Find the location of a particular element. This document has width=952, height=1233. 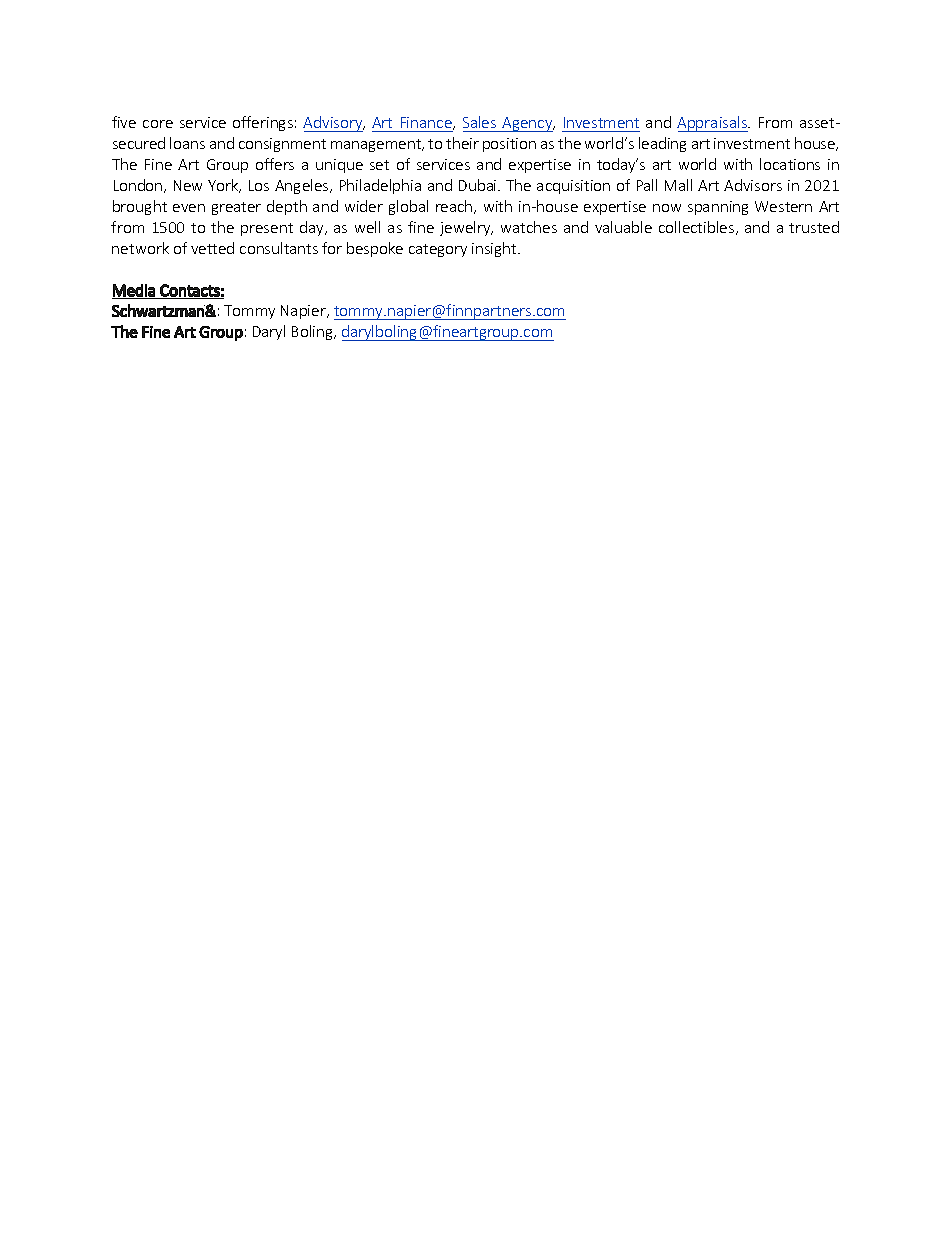

Sales is located at coordinates (479, 122).
